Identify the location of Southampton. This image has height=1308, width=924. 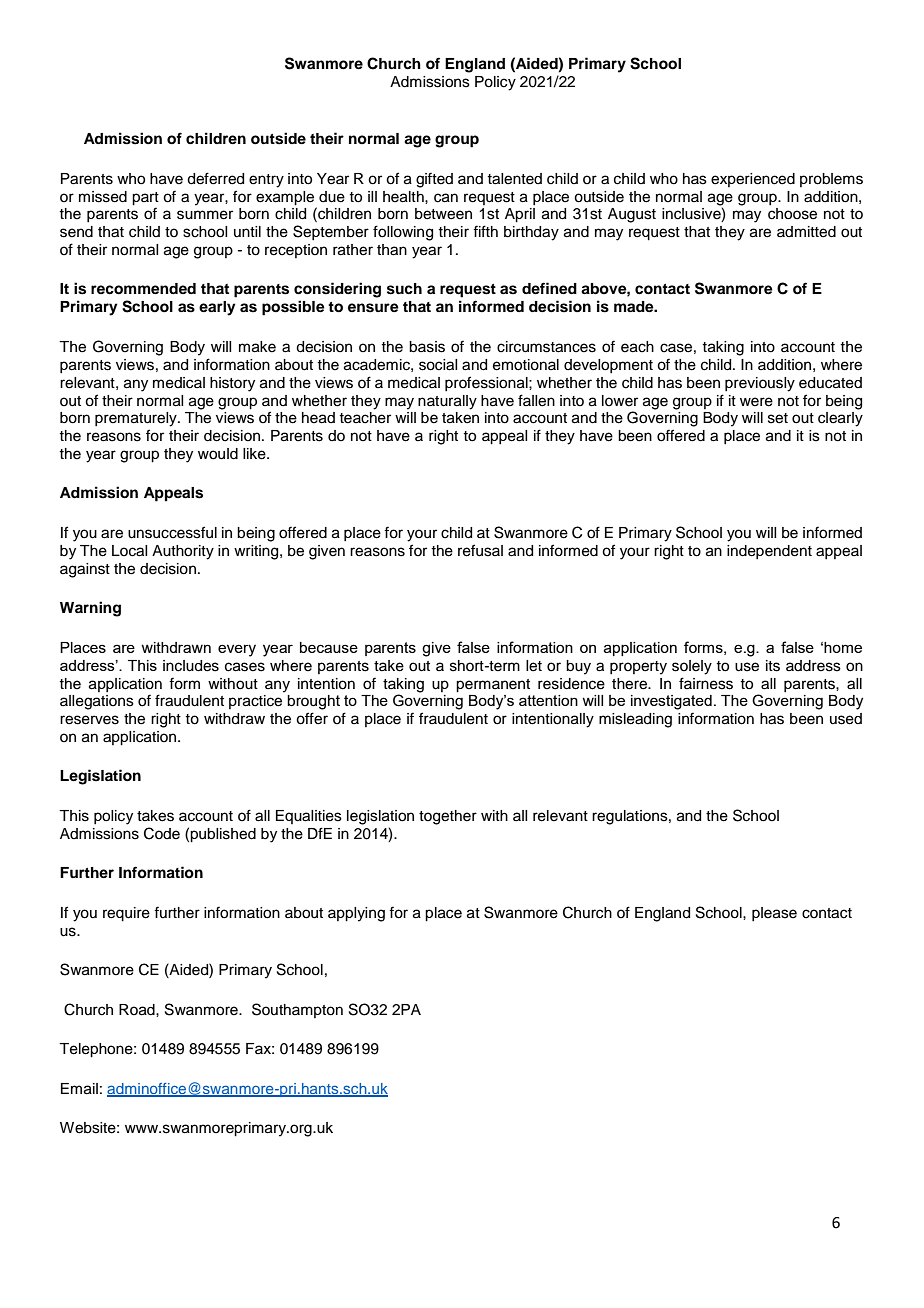
(297, 1010).
